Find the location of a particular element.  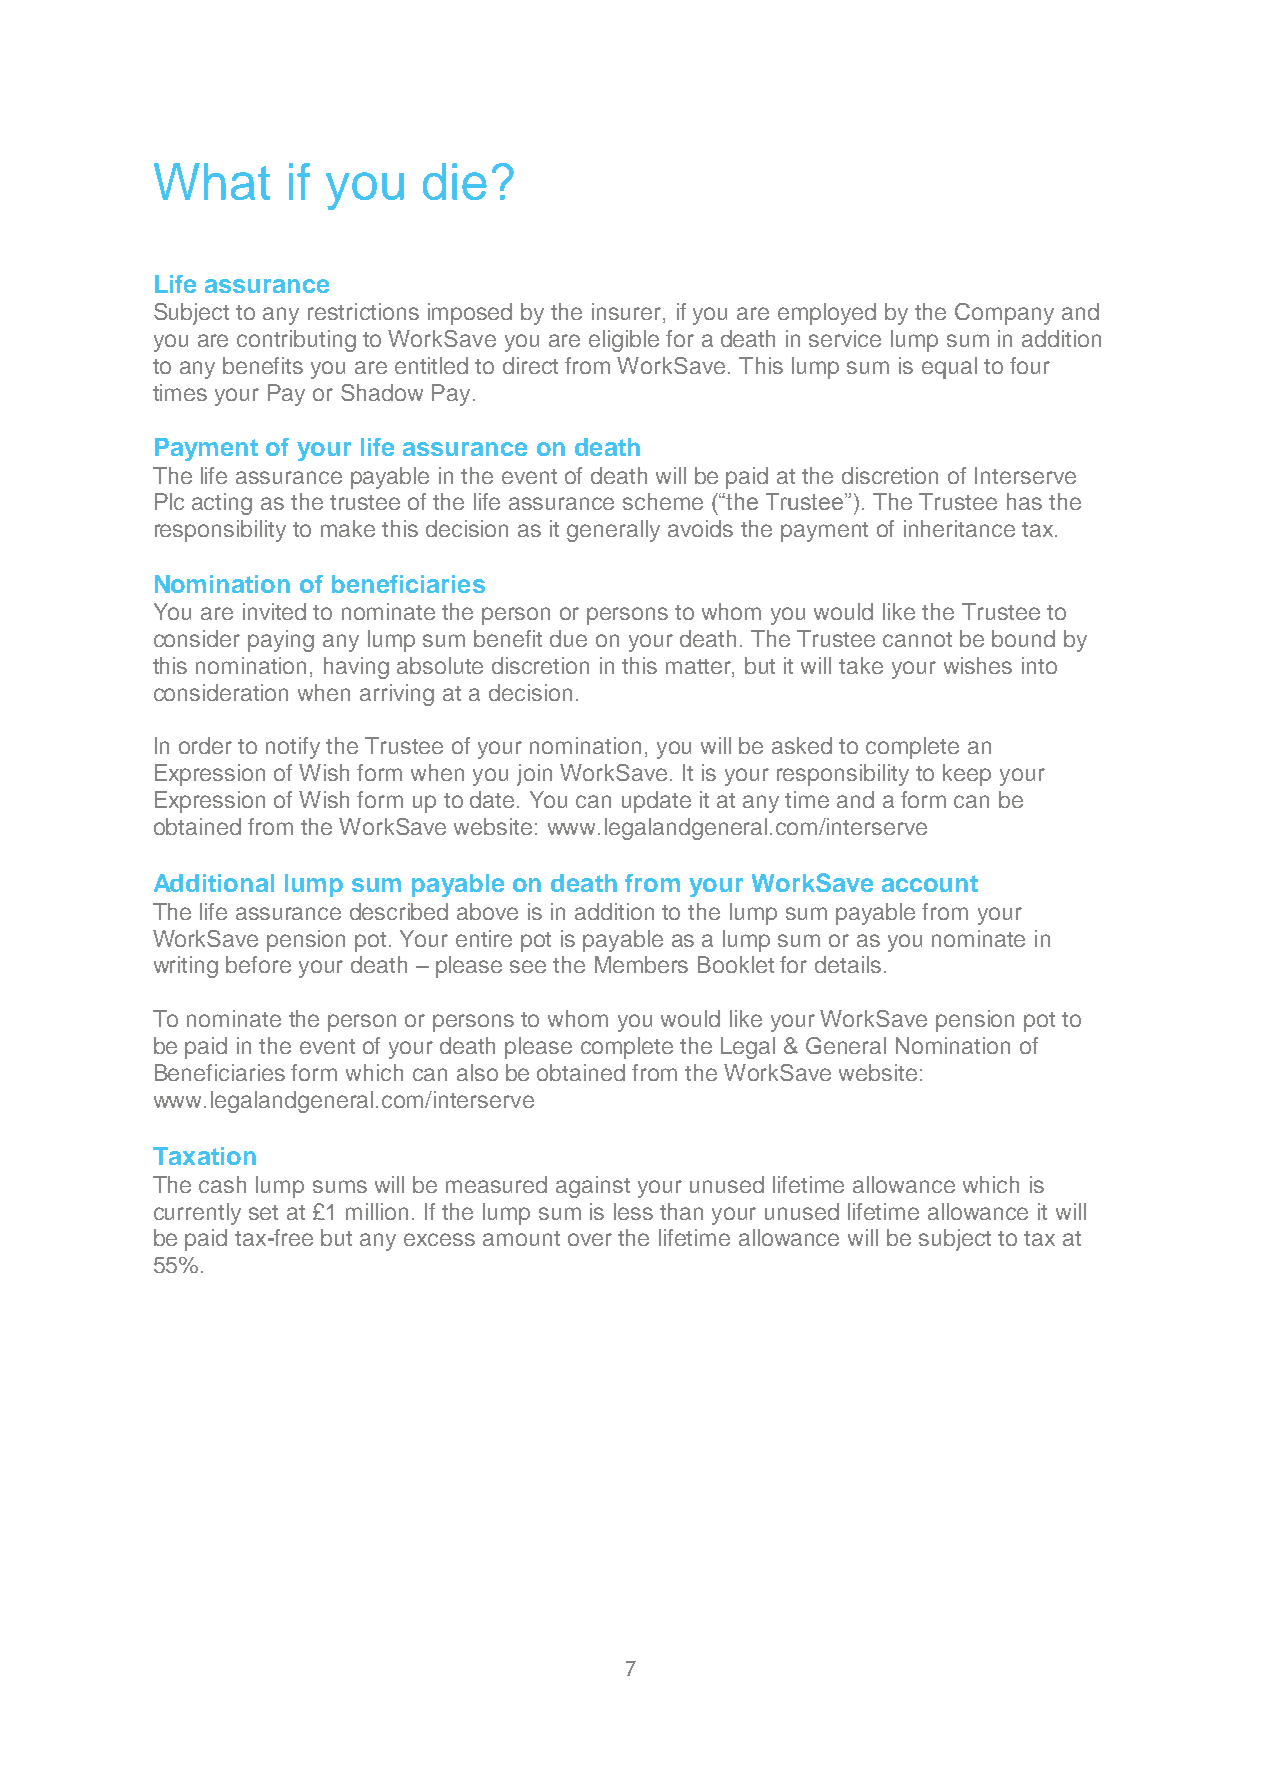

described is located at coordinates (399, 911).
